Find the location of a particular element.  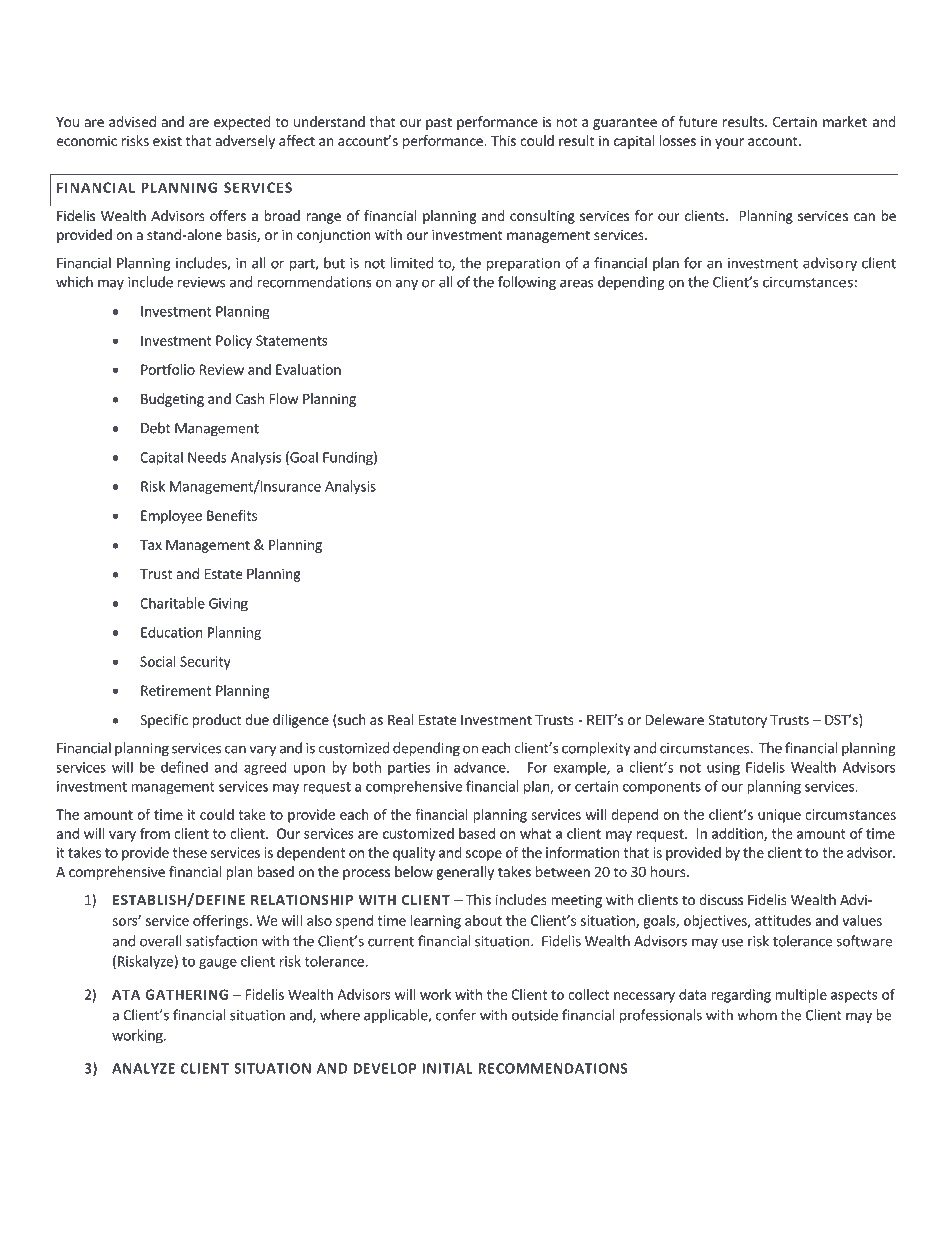

any is located at coordinates (407, 284).
